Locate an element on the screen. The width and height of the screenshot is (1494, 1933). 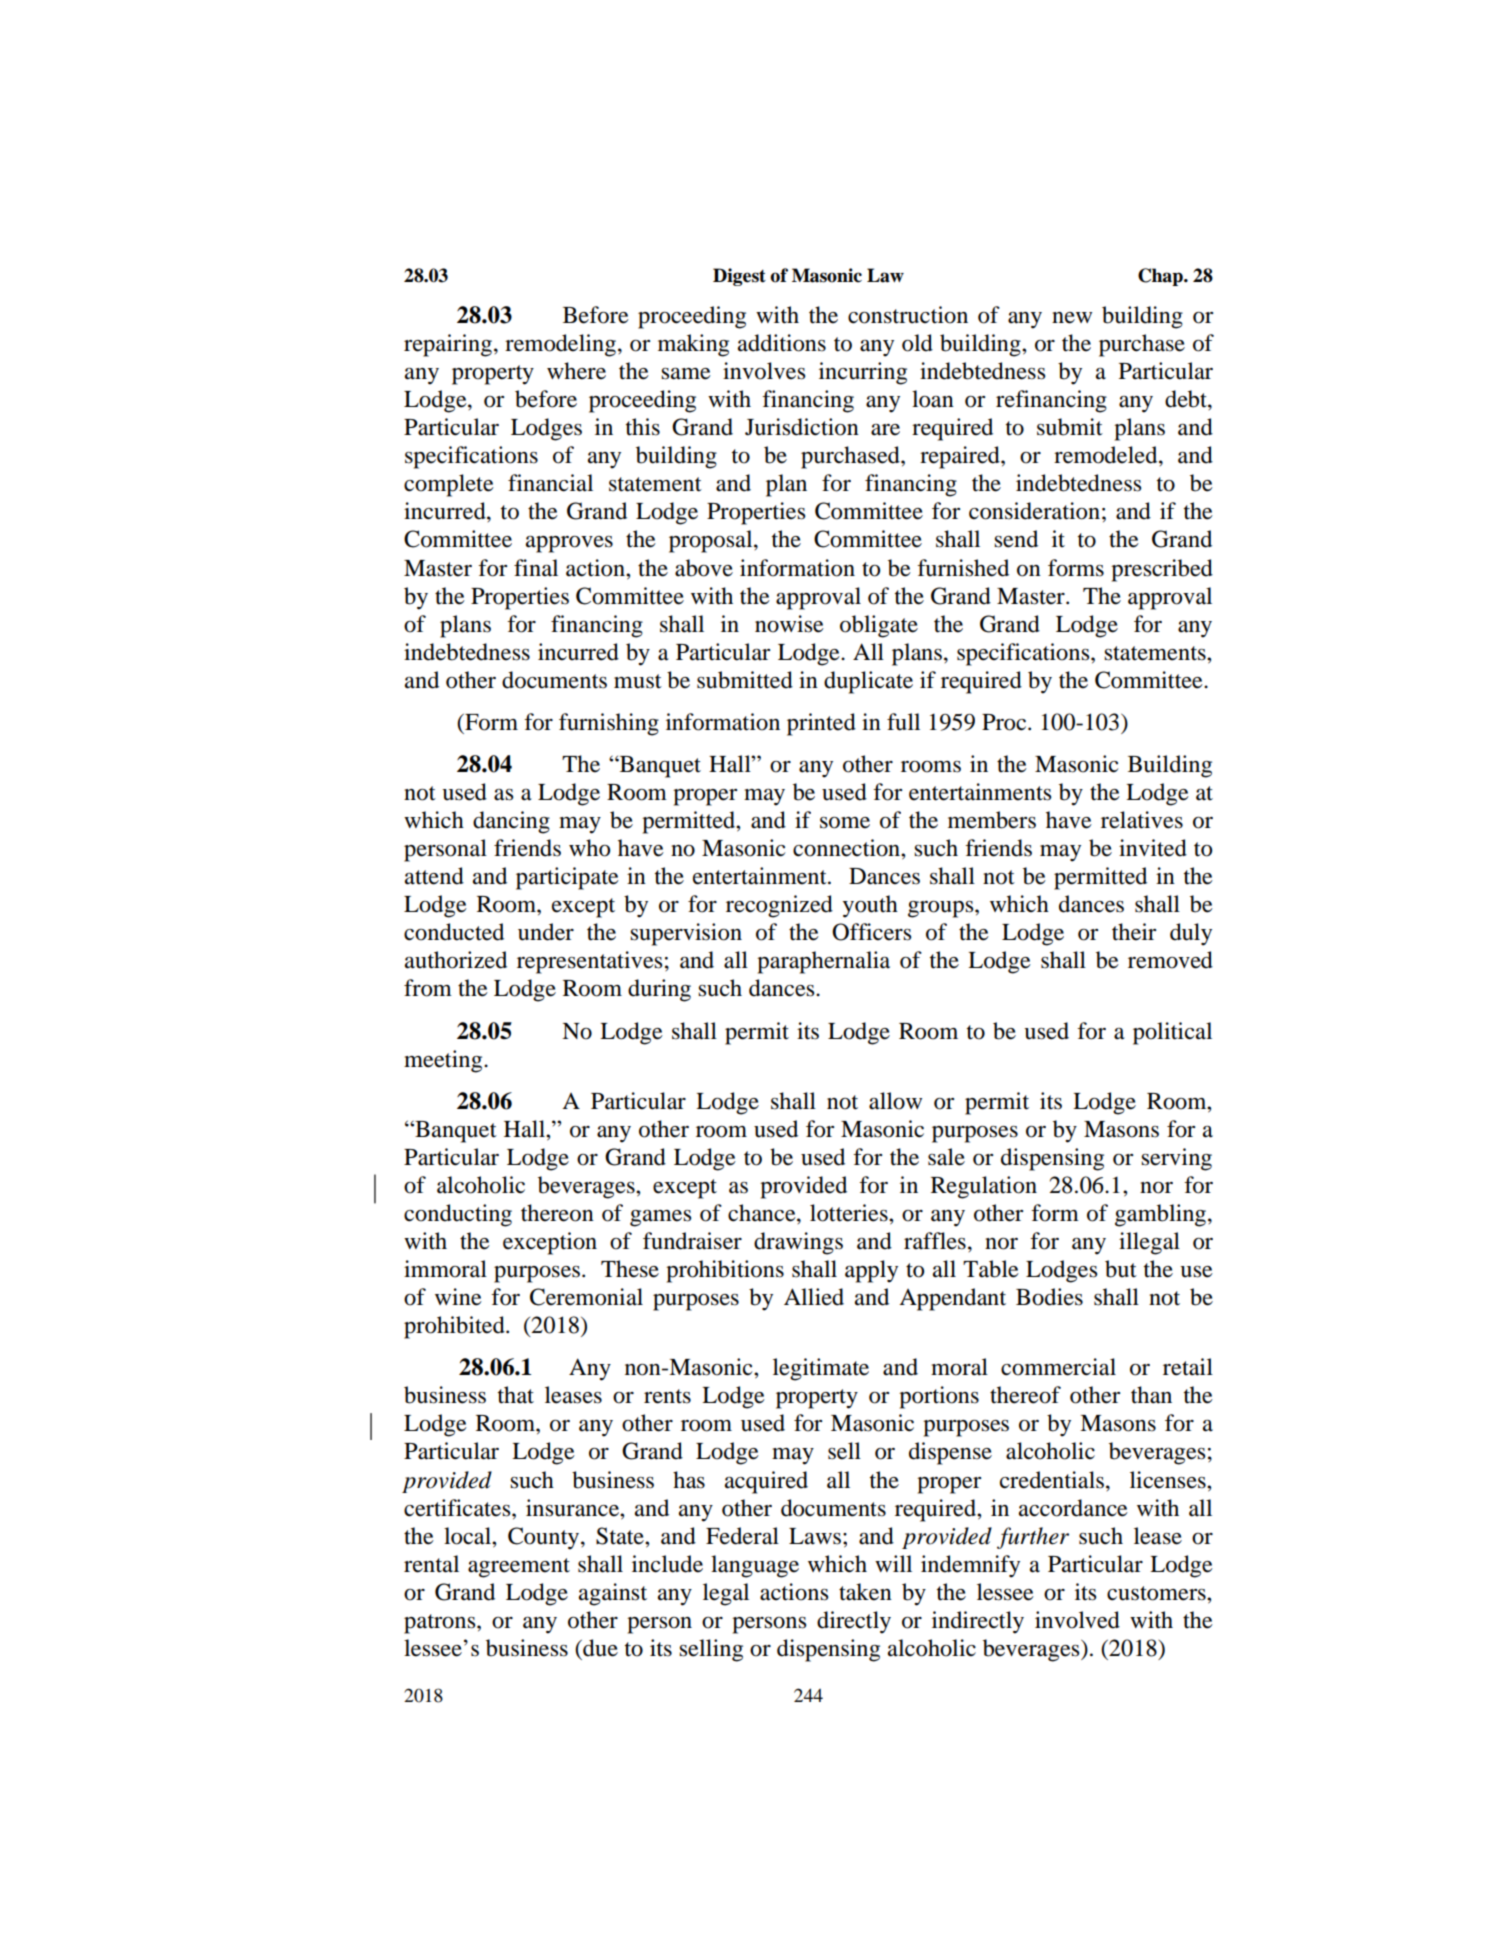
their is located at coordinates (1134, 932).
